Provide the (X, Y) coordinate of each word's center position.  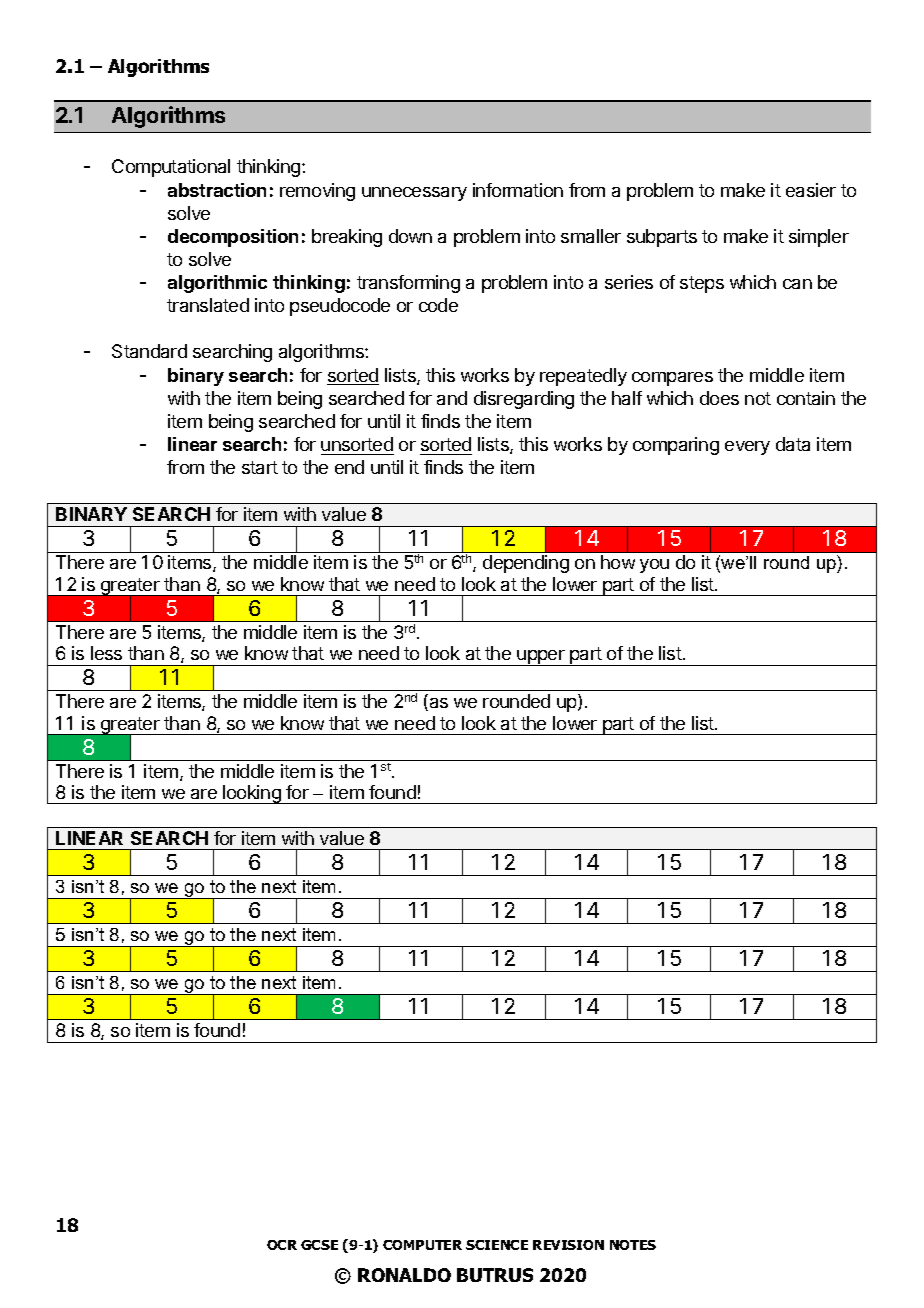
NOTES (633, 1245)
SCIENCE (497, 1245)
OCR (282, 1245)
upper (541, 658)
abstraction (217, 190)
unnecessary (414, 194)
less (106, 653)
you (654, 566)
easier (811, 190)
